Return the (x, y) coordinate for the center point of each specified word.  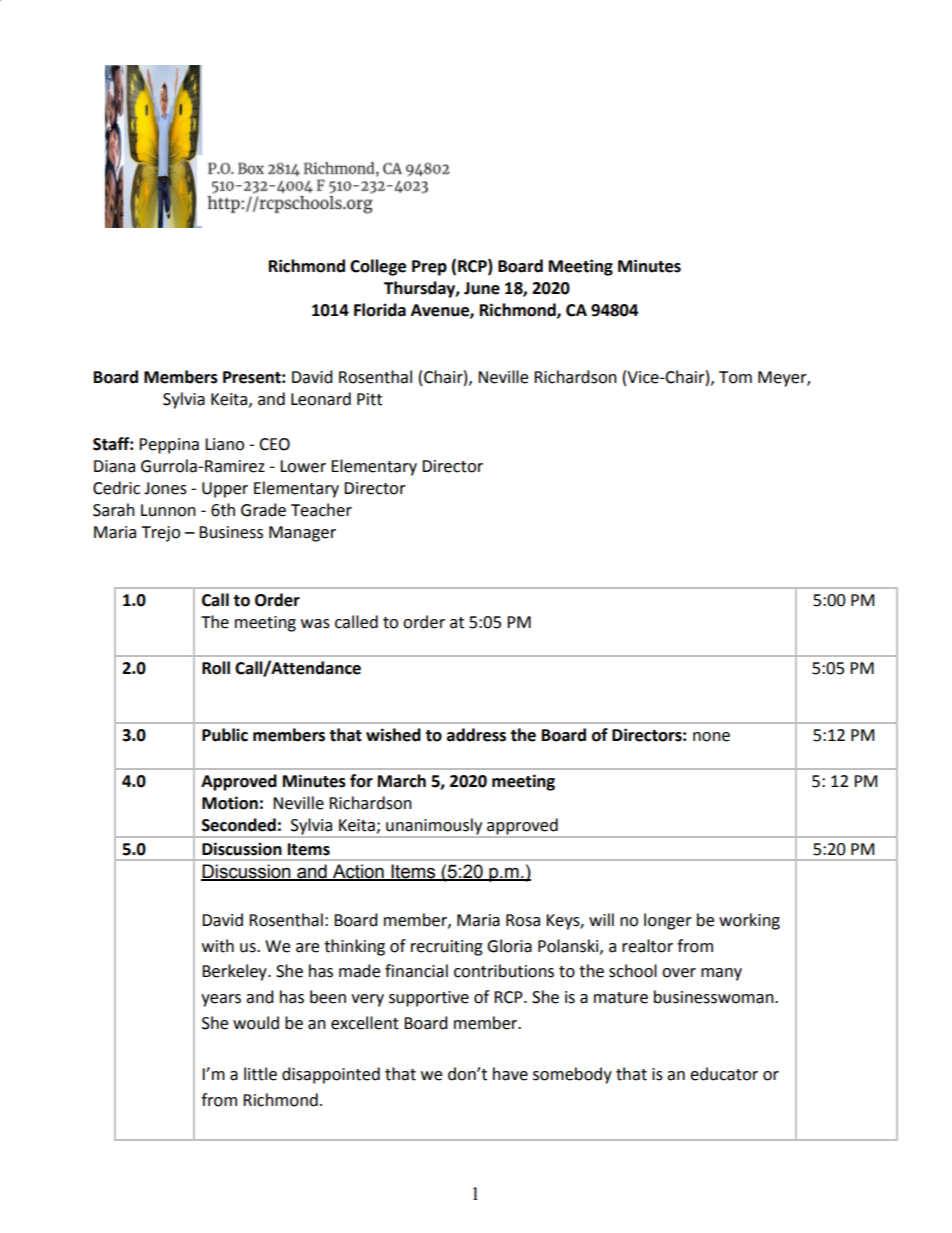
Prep (429, 268)
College (378, 267)
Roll (216, 668)
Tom (735, 377)
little (260, 1074)
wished (393, 735)
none (711, 737)
